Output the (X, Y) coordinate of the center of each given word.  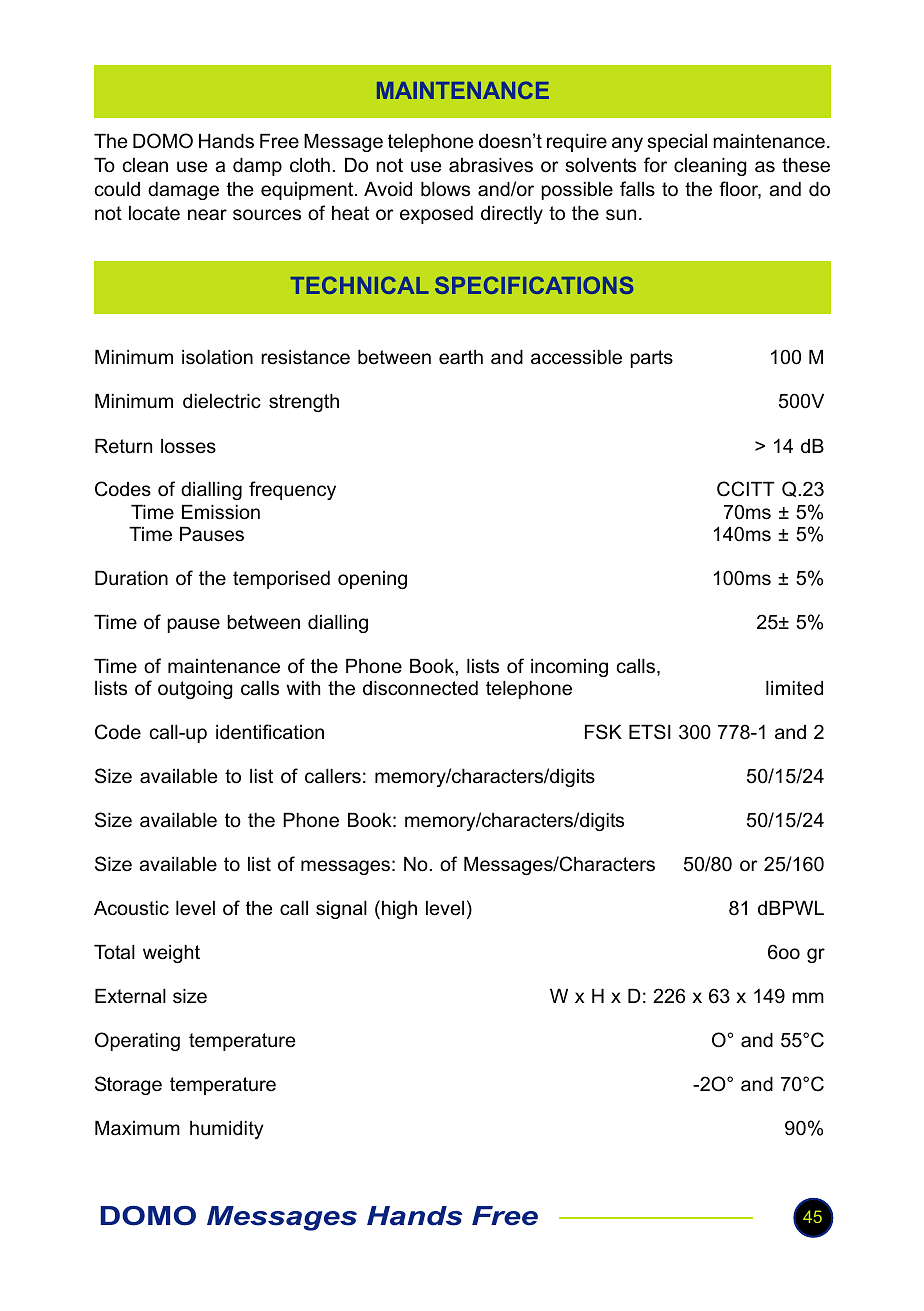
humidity (227, 1130)
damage (183, 191)
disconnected (420, 688)
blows (445, 189)
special (677, 143)
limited (794, 688)
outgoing (195, 690)
